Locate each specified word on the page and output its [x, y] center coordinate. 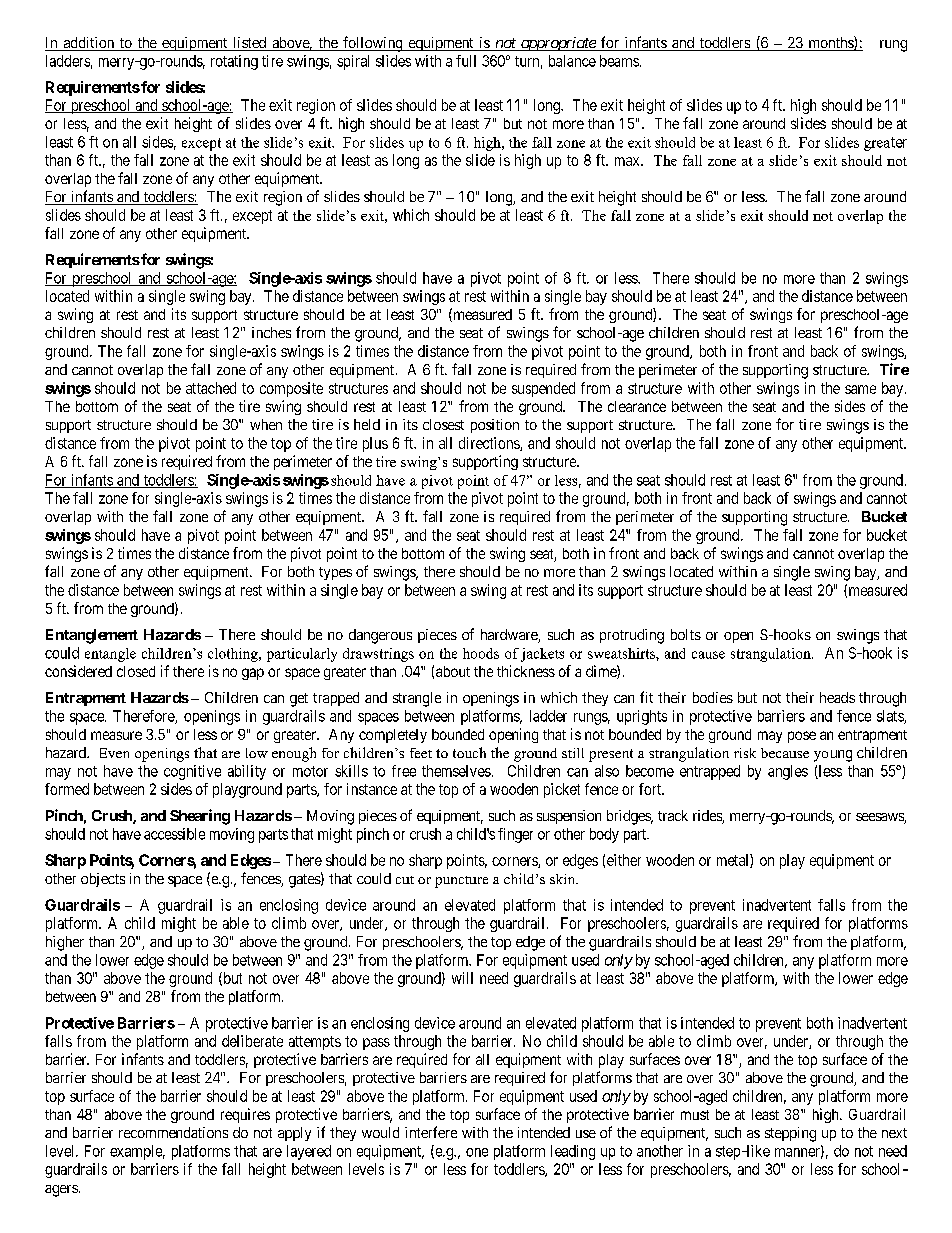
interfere [431, 1132]
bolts [686, 634]
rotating [234, 62]
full [466, 61]
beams [619, 61]
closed [136, 671]
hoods [481, 653]
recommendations [173, 1132]
